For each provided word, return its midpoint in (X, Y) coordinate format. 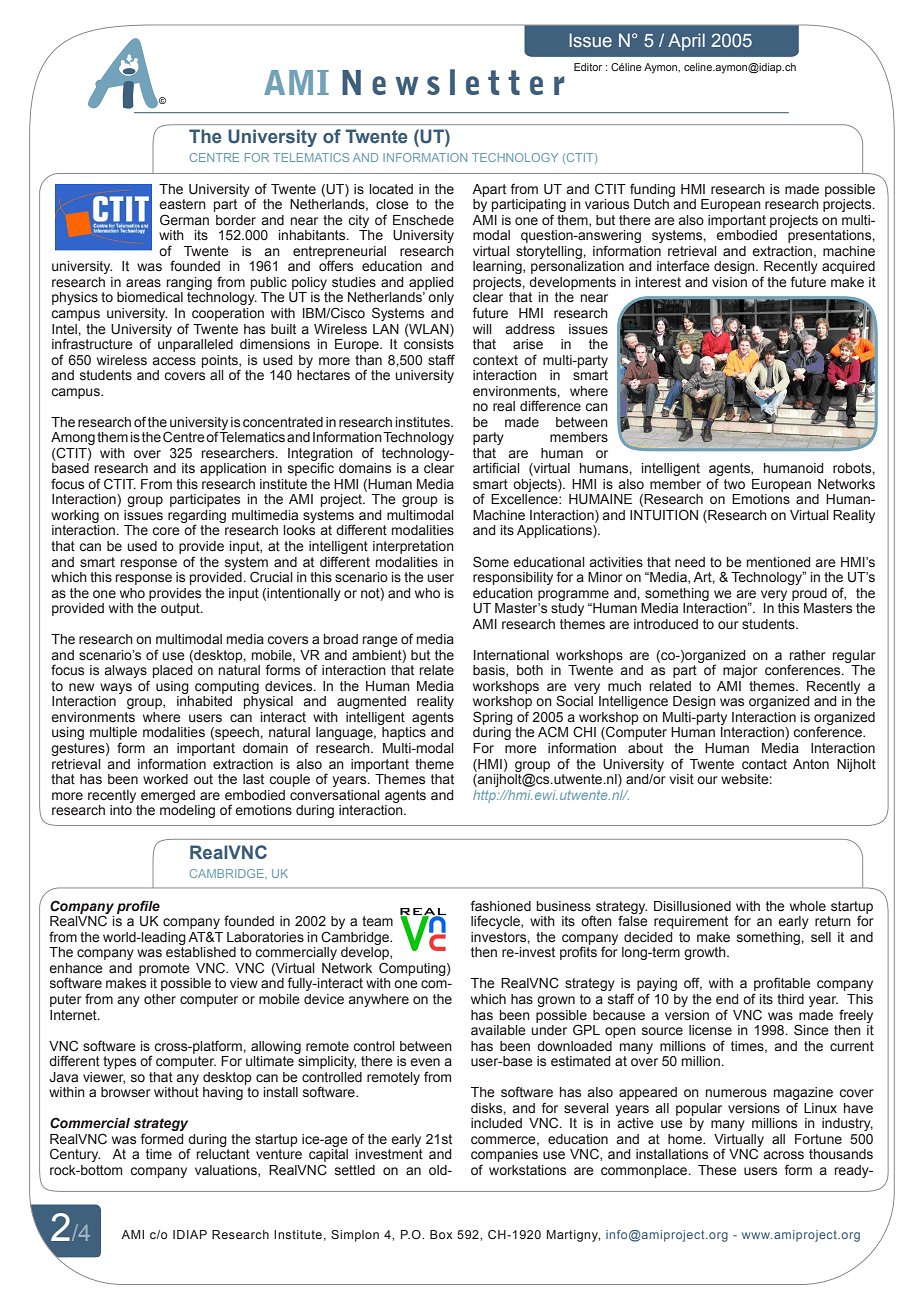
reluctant (223, 1154)
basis (490, 671)
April (686, 42)
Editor (588, 67)
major (740, 671)
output (181, 609)
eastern (182, 204)
